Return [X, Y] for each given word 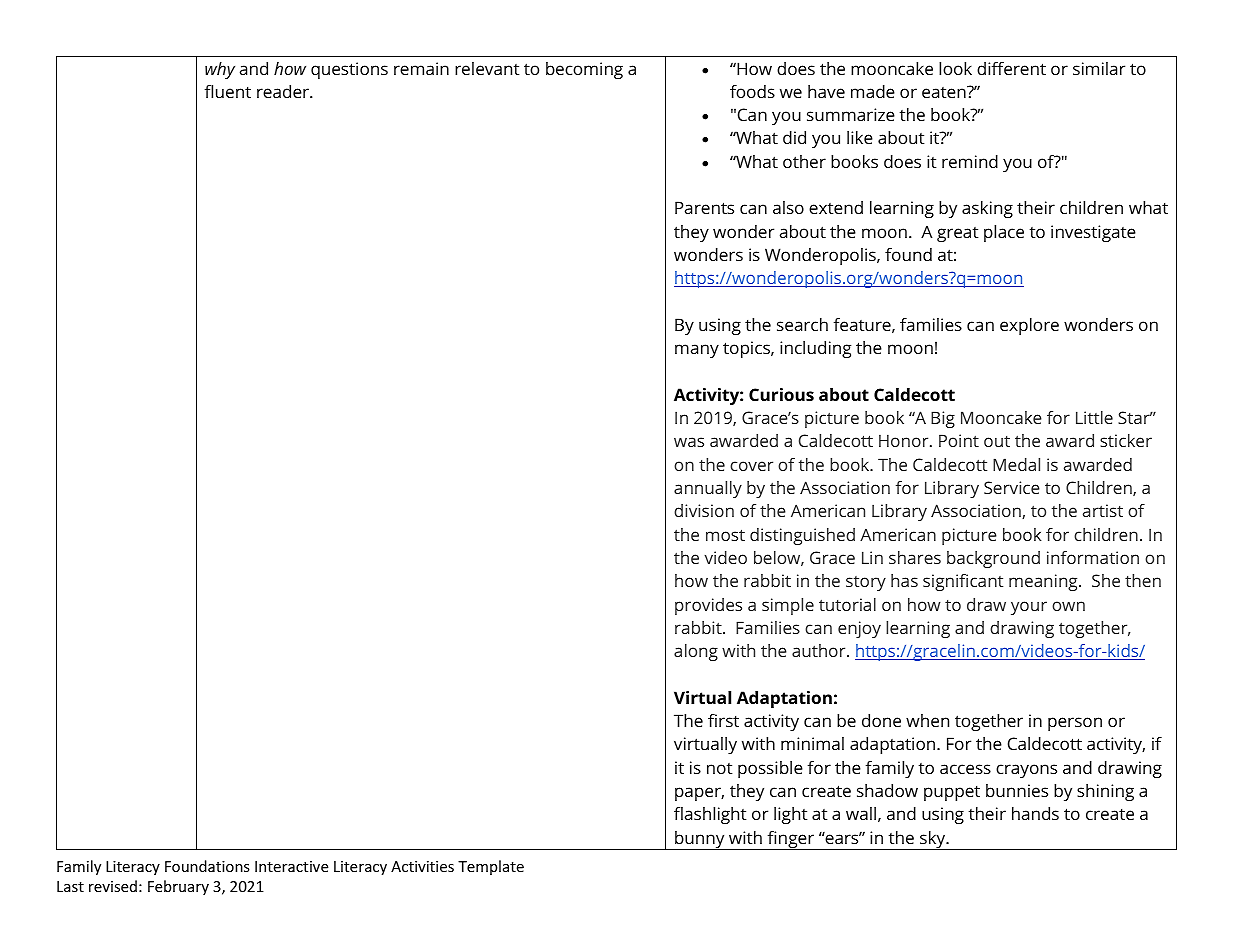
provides [708, 606]
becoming [584, 70]
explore [1029, 326]
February [178, 887]
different [1011, 68]
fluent [228, 91]
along [696, 652]
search [802, 324]
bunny [700, 840]
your [1029, 608]
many [697, 351]
